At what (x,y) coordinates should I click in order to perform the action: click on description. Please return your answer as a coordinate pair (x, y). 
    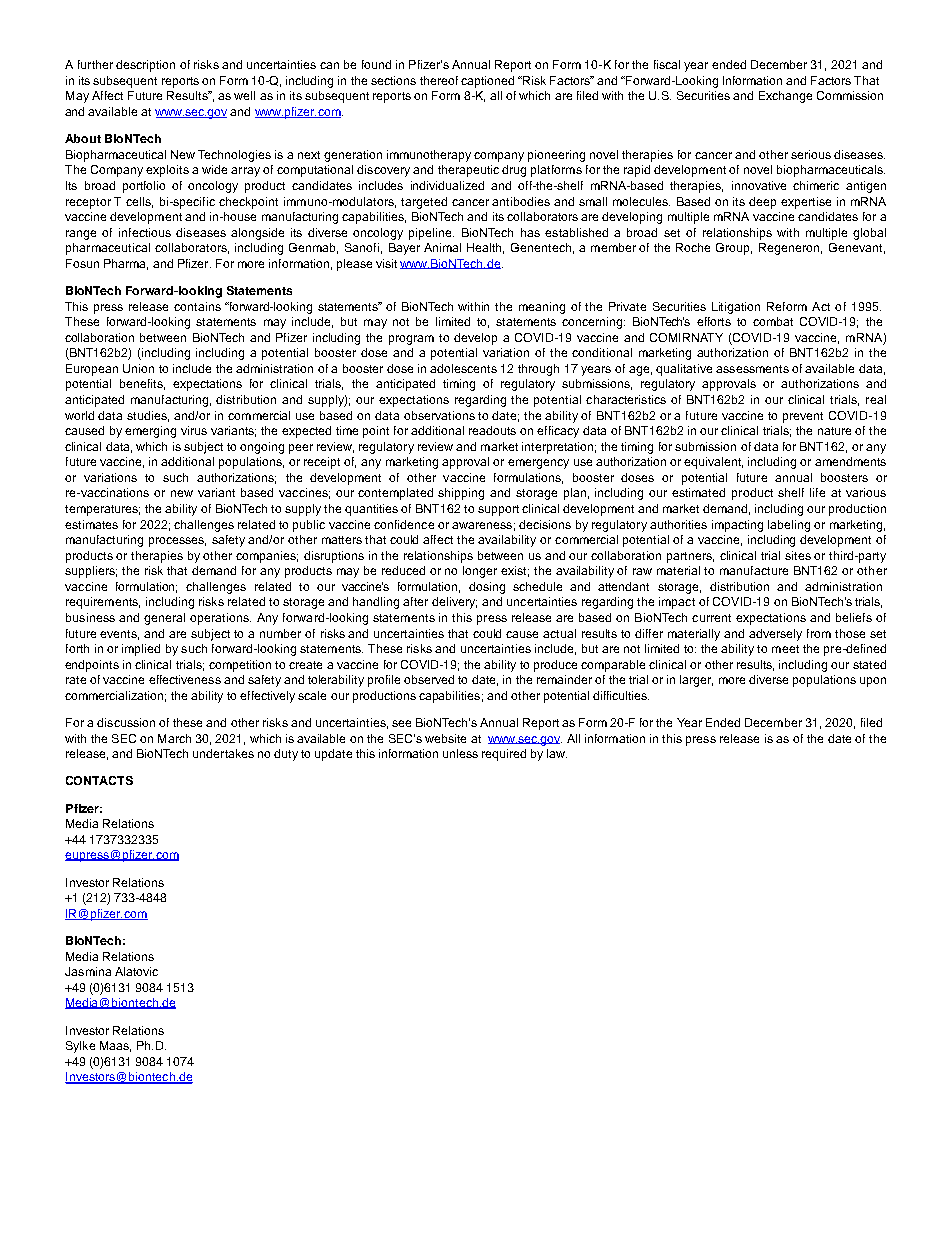
    Looking at the image, I should click on (145, 66).
